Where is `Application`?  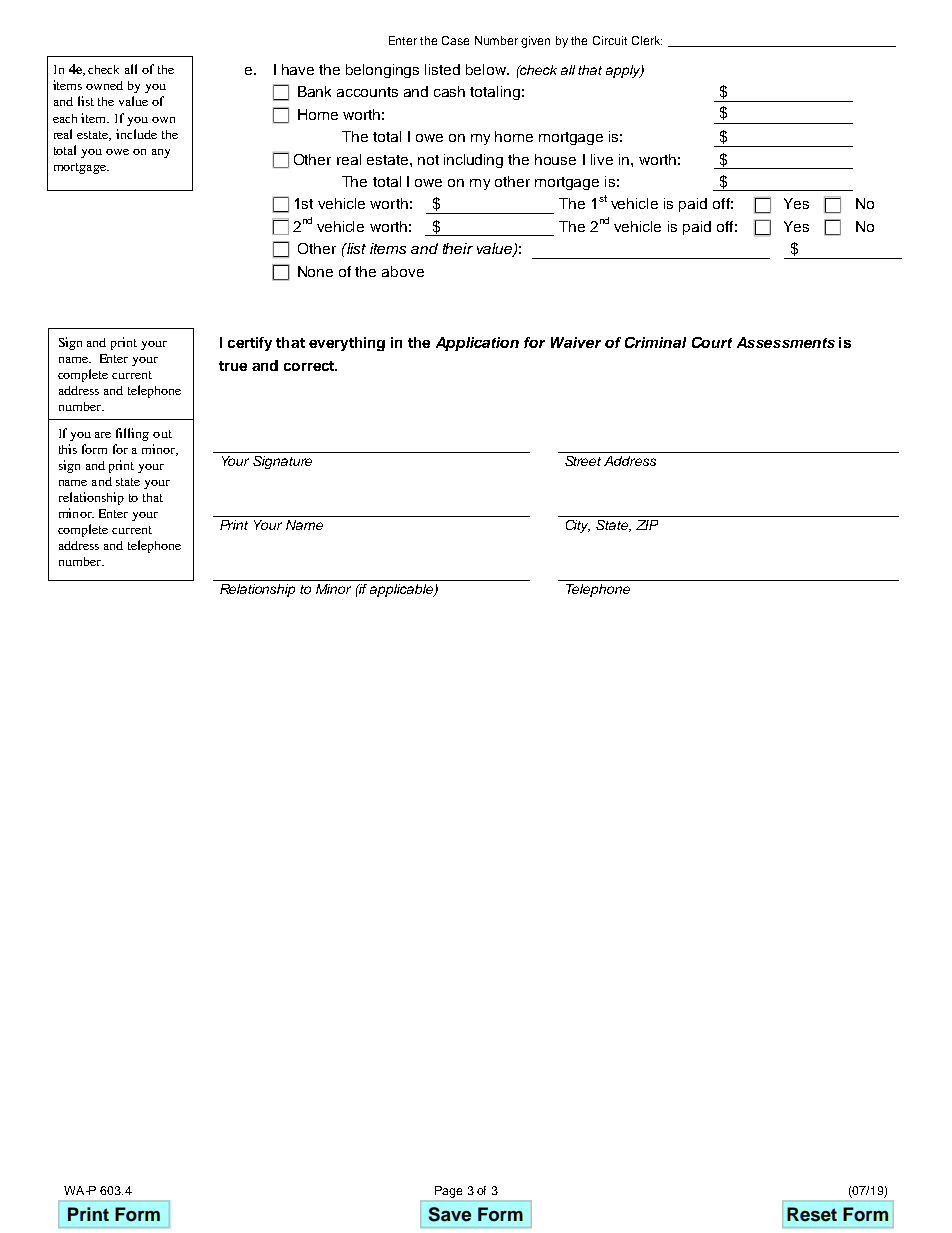 Application is located at coordinates (477, 344).
